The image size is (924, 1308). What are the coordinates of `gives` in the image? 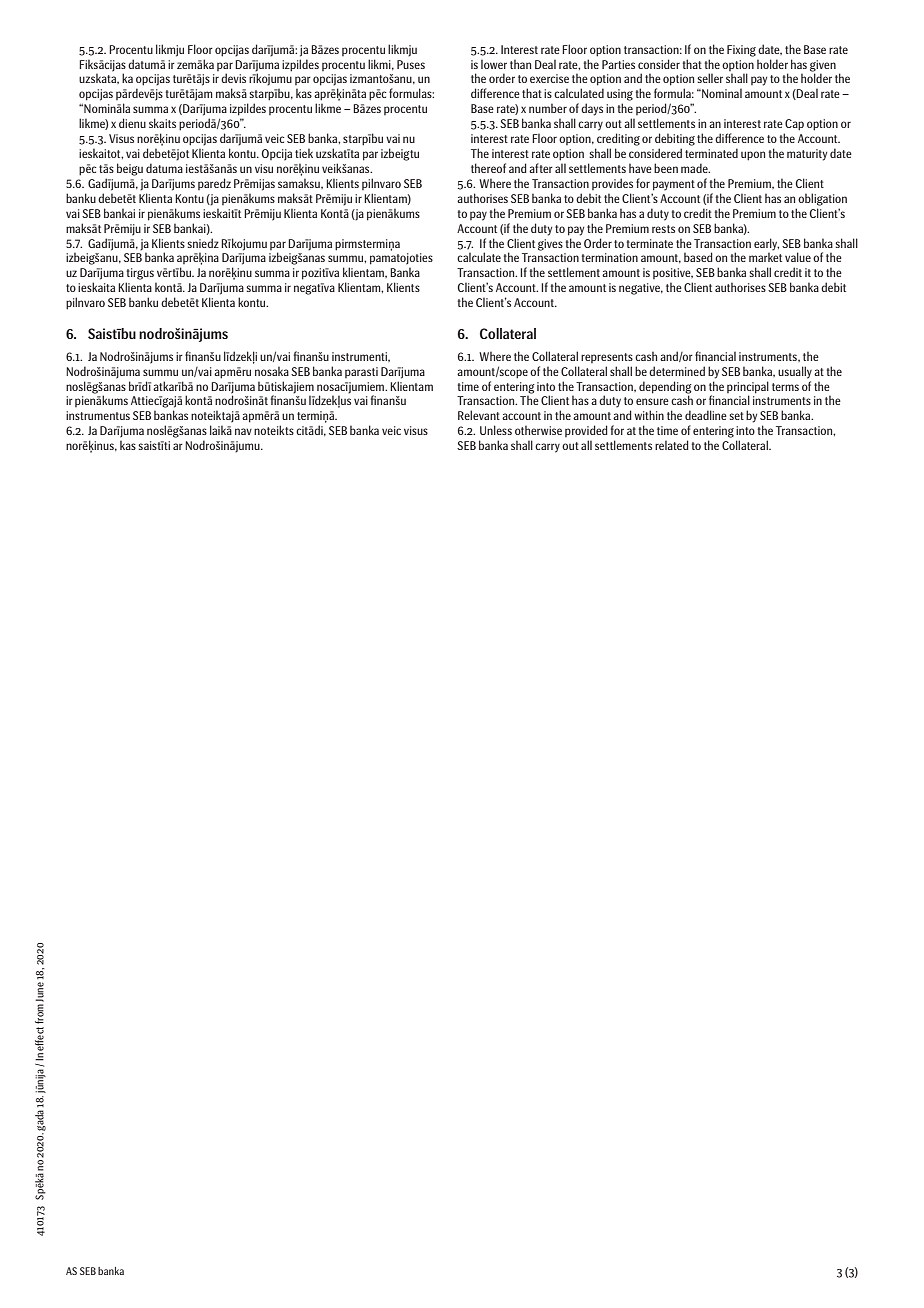 It's located at (550, 245).
